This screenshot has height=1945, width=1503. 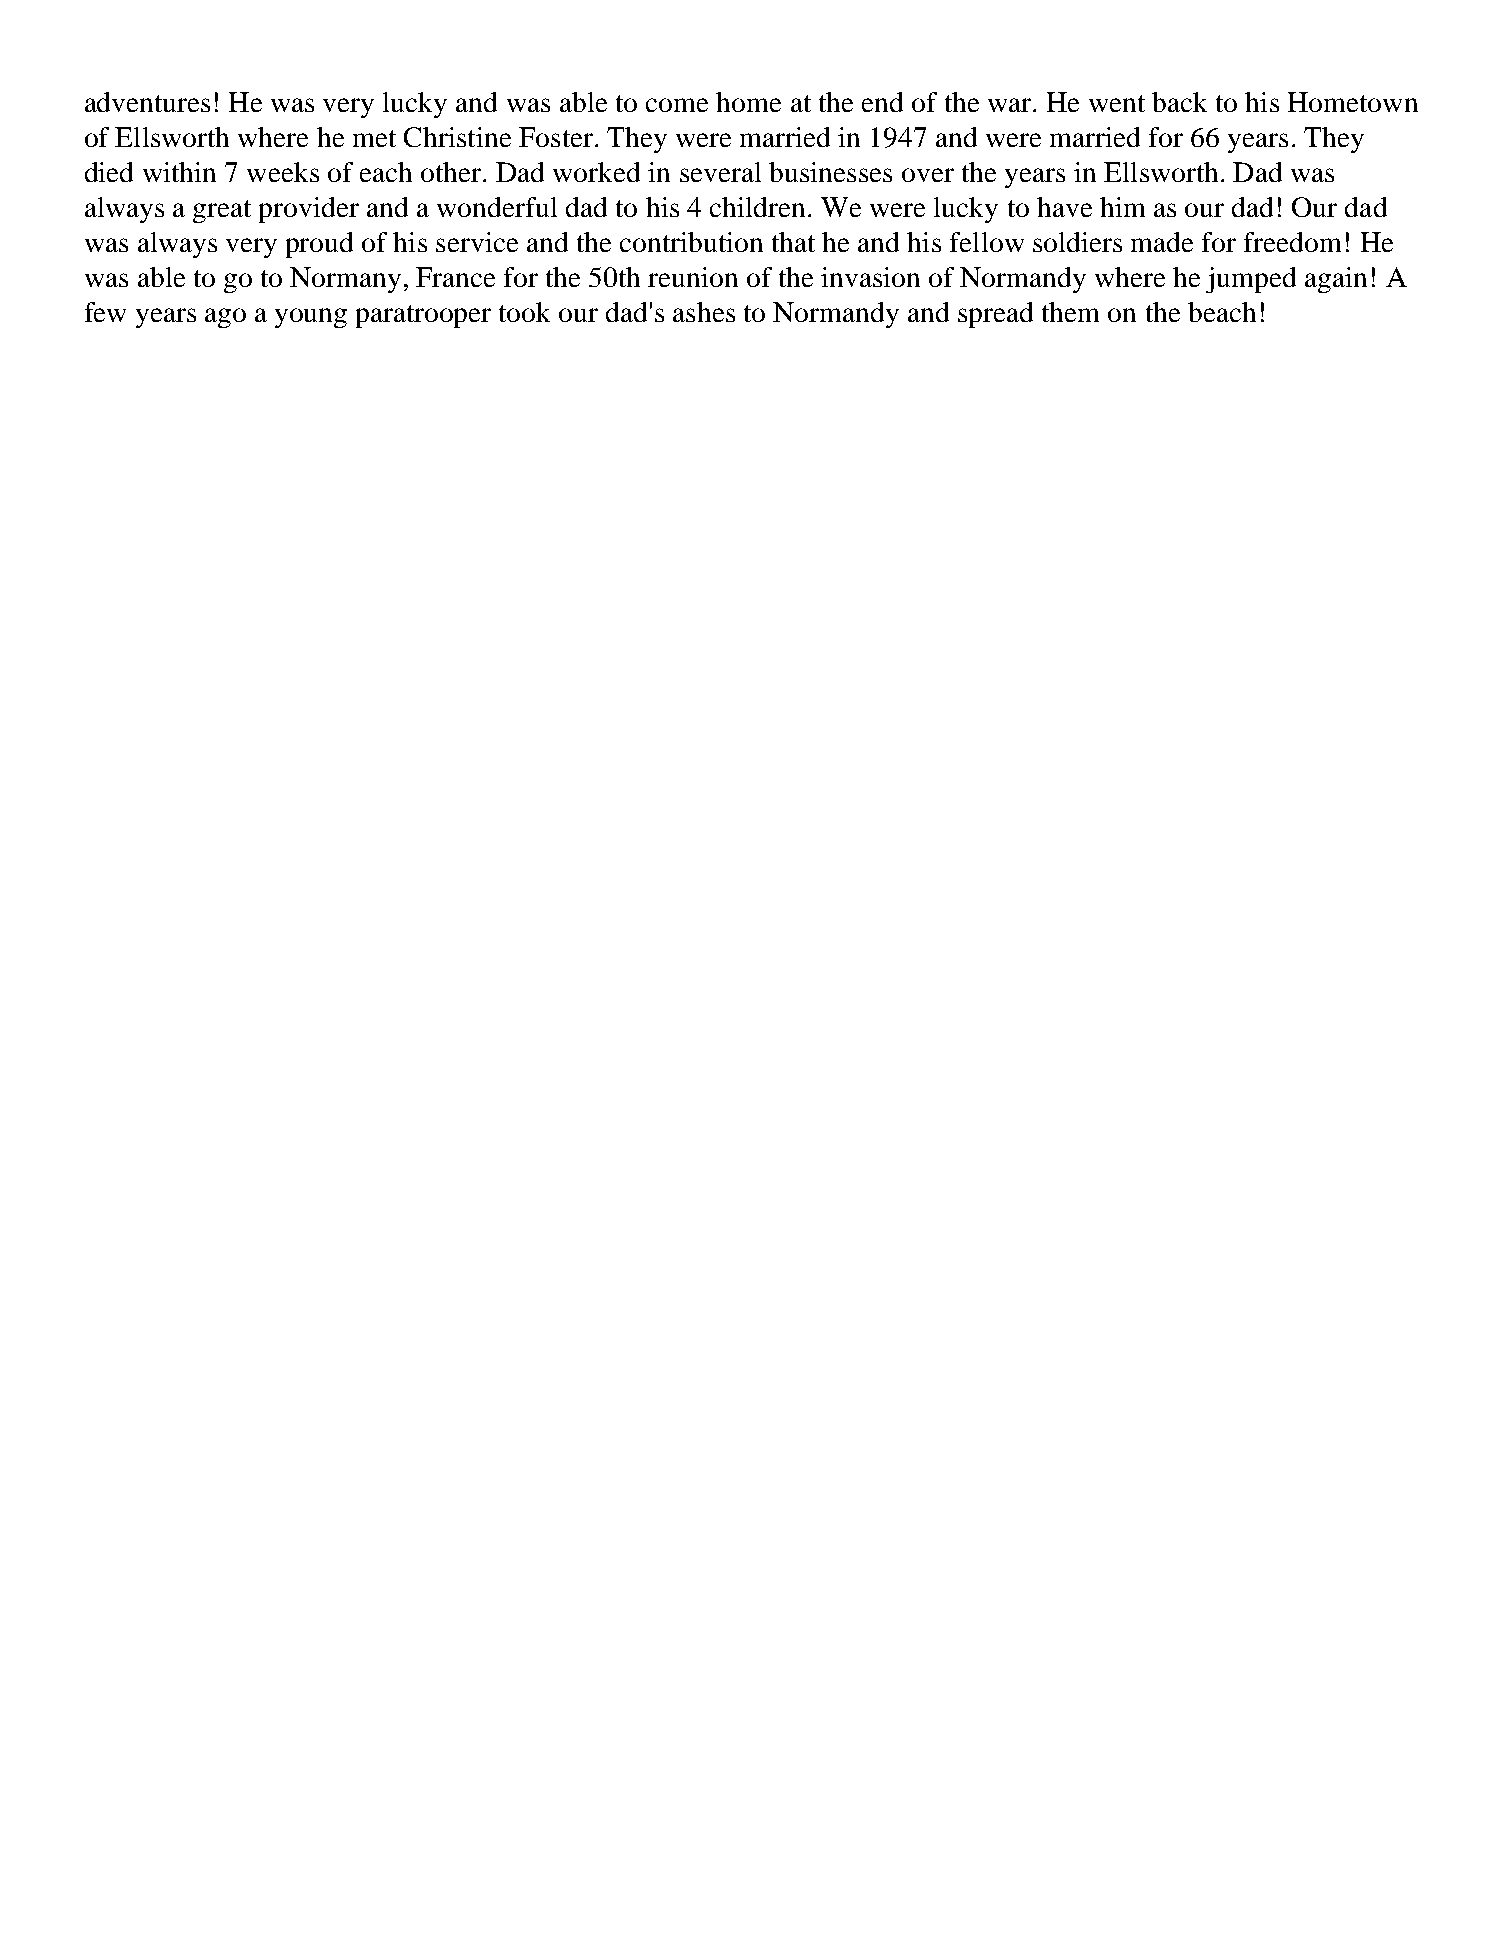 What do you see at coordinates (283, 172) in the screenshot?
I see `weeks` at bounding box center [283, 172].
